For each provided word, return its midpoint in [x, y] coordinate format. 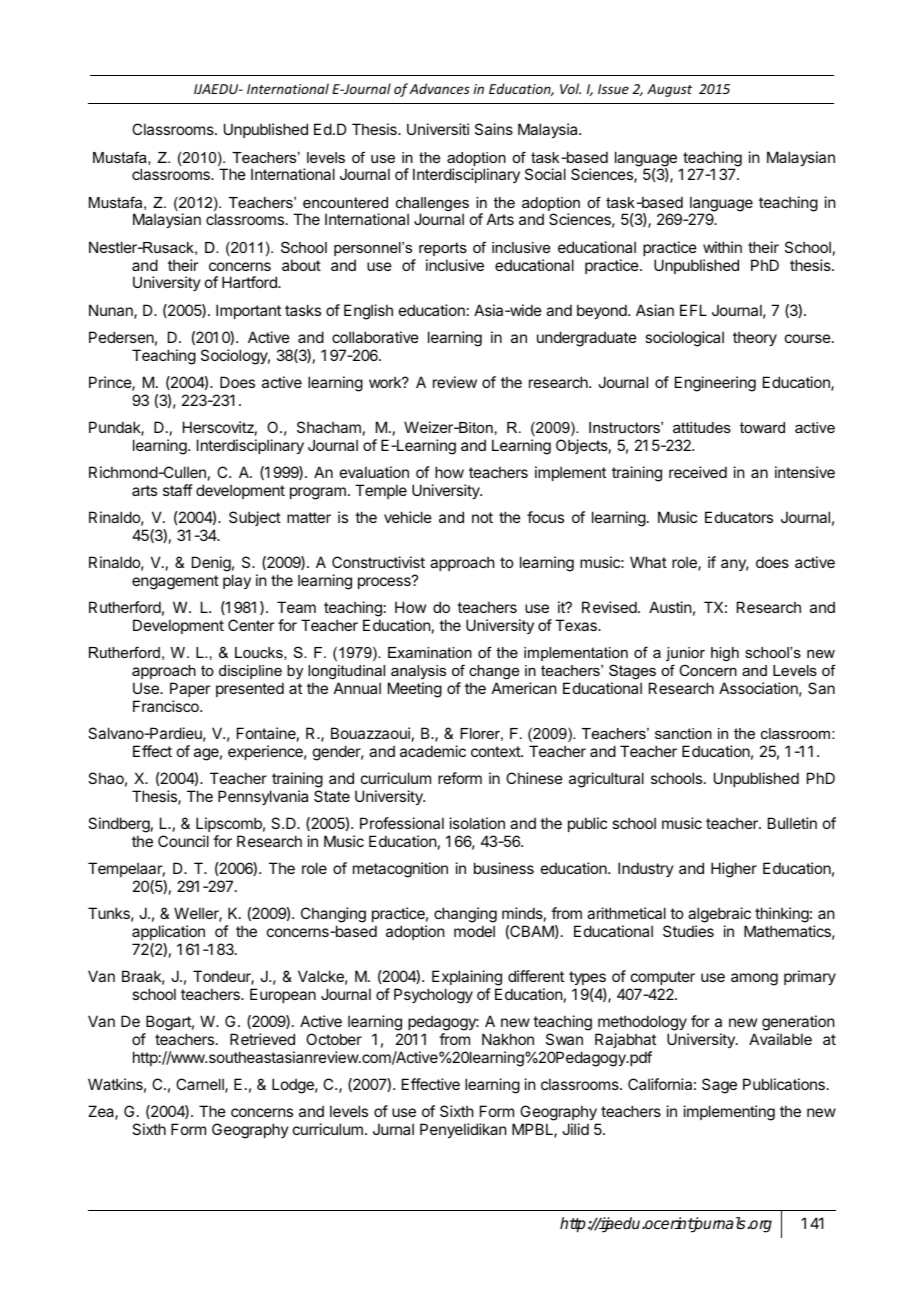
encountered [345, 202]
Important [248, 311]
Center [251, 625]
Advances [439, 88]
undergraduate [587, 339]
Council [183, 841]
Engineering [715, 384]
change [494, 672]
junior [685, 654]
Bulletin [792, 823]
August [669, 90]
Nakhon [508, 1039]
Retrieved [262, 1039]
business [504, 868]
